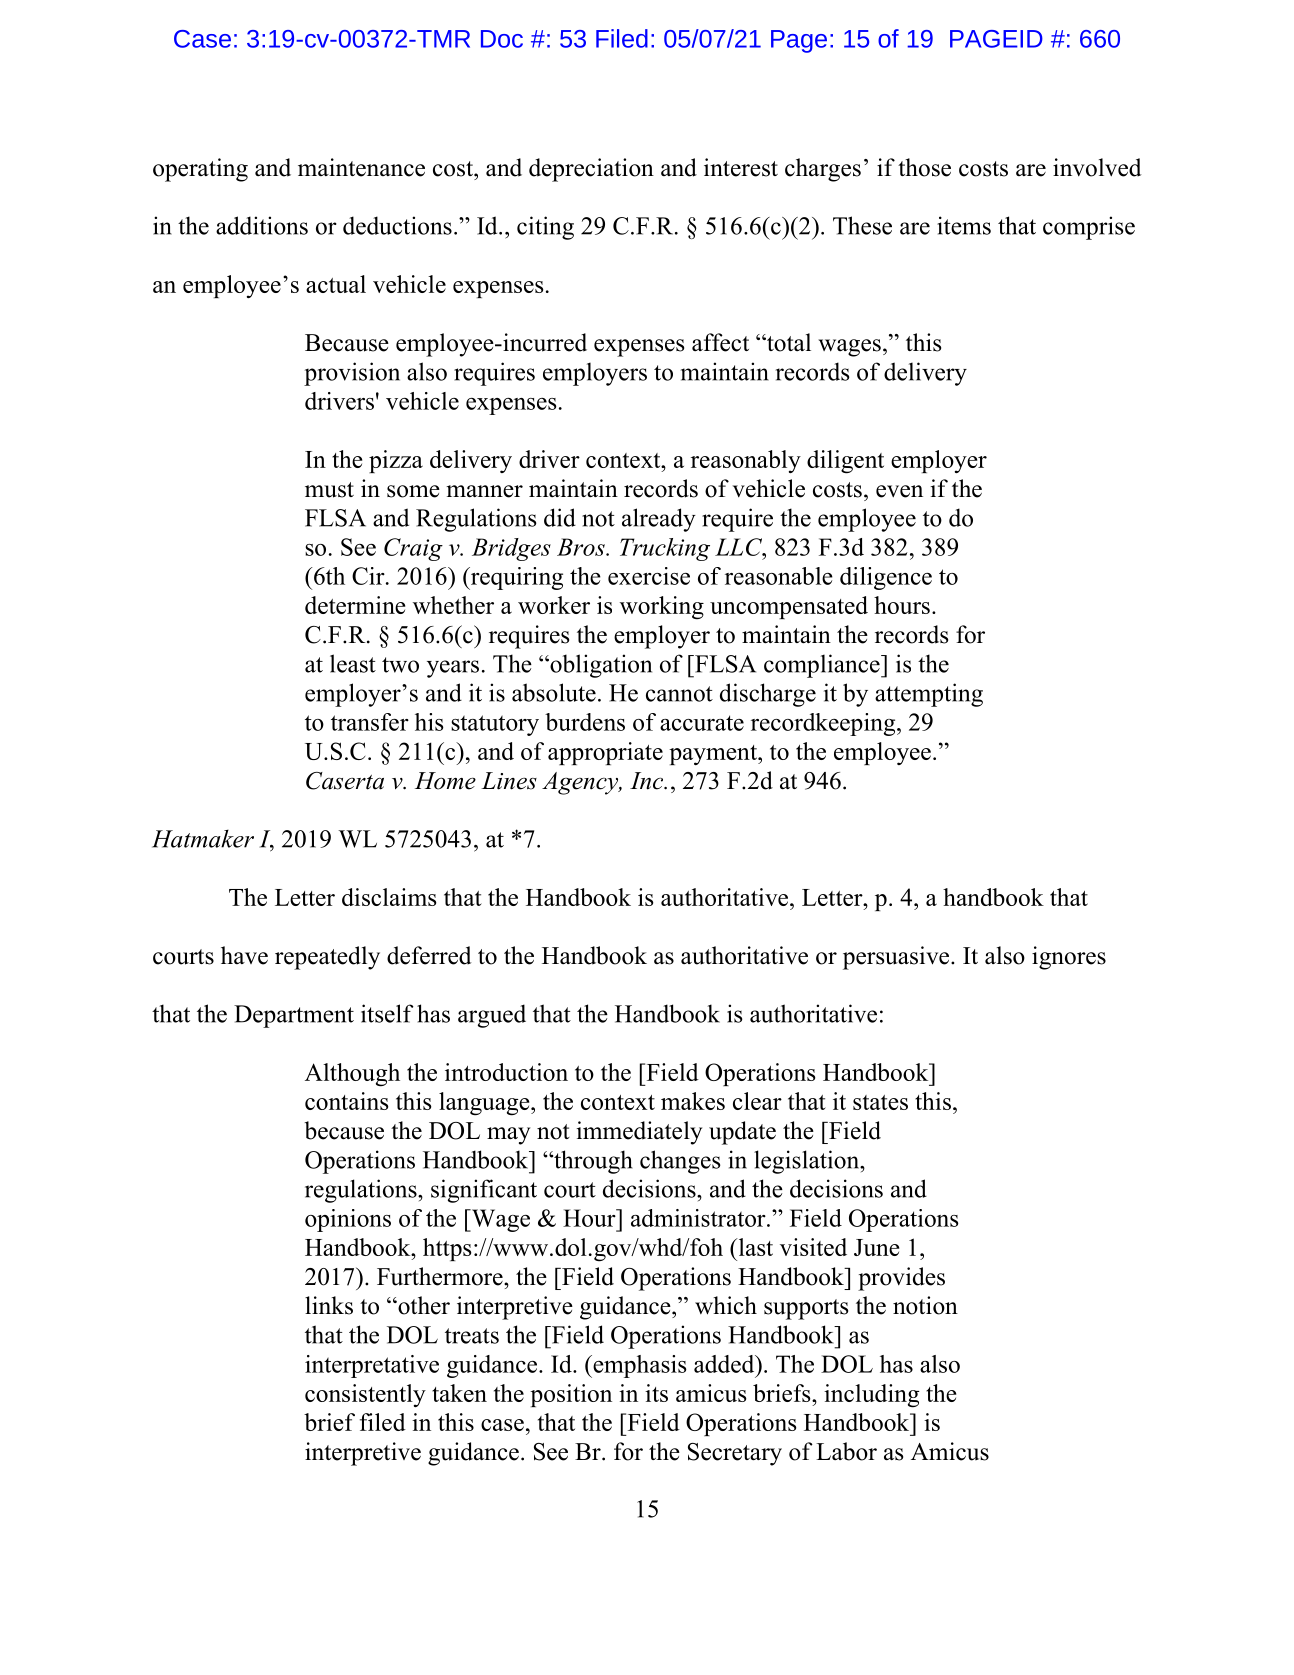 The image size is (1294, 1675). What do you see at coordinates (591, 170) in the document?
I see `depreciation` at bounding box center [591, 170].
